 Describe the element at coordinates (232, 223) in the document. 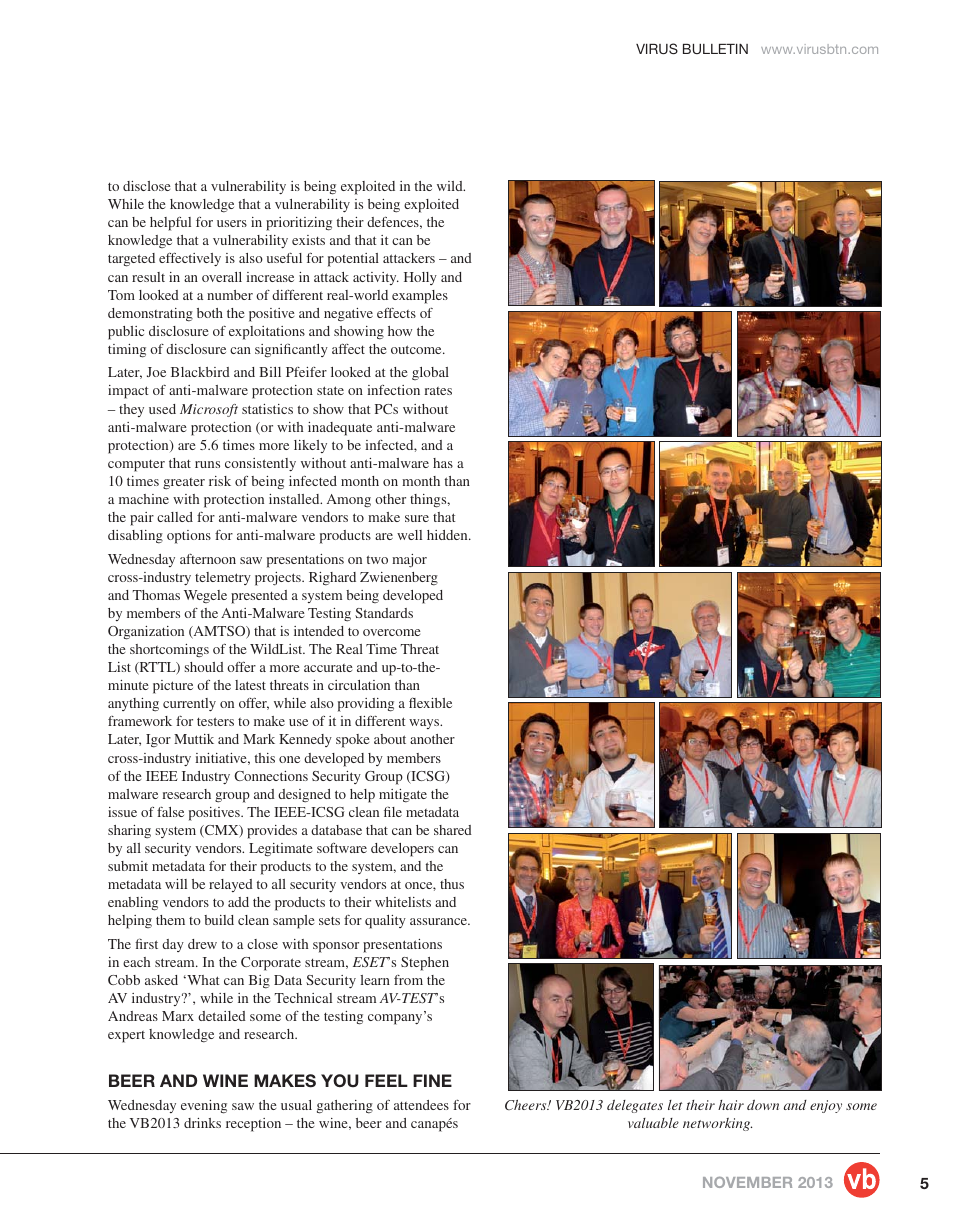

I see `users` at that location.
